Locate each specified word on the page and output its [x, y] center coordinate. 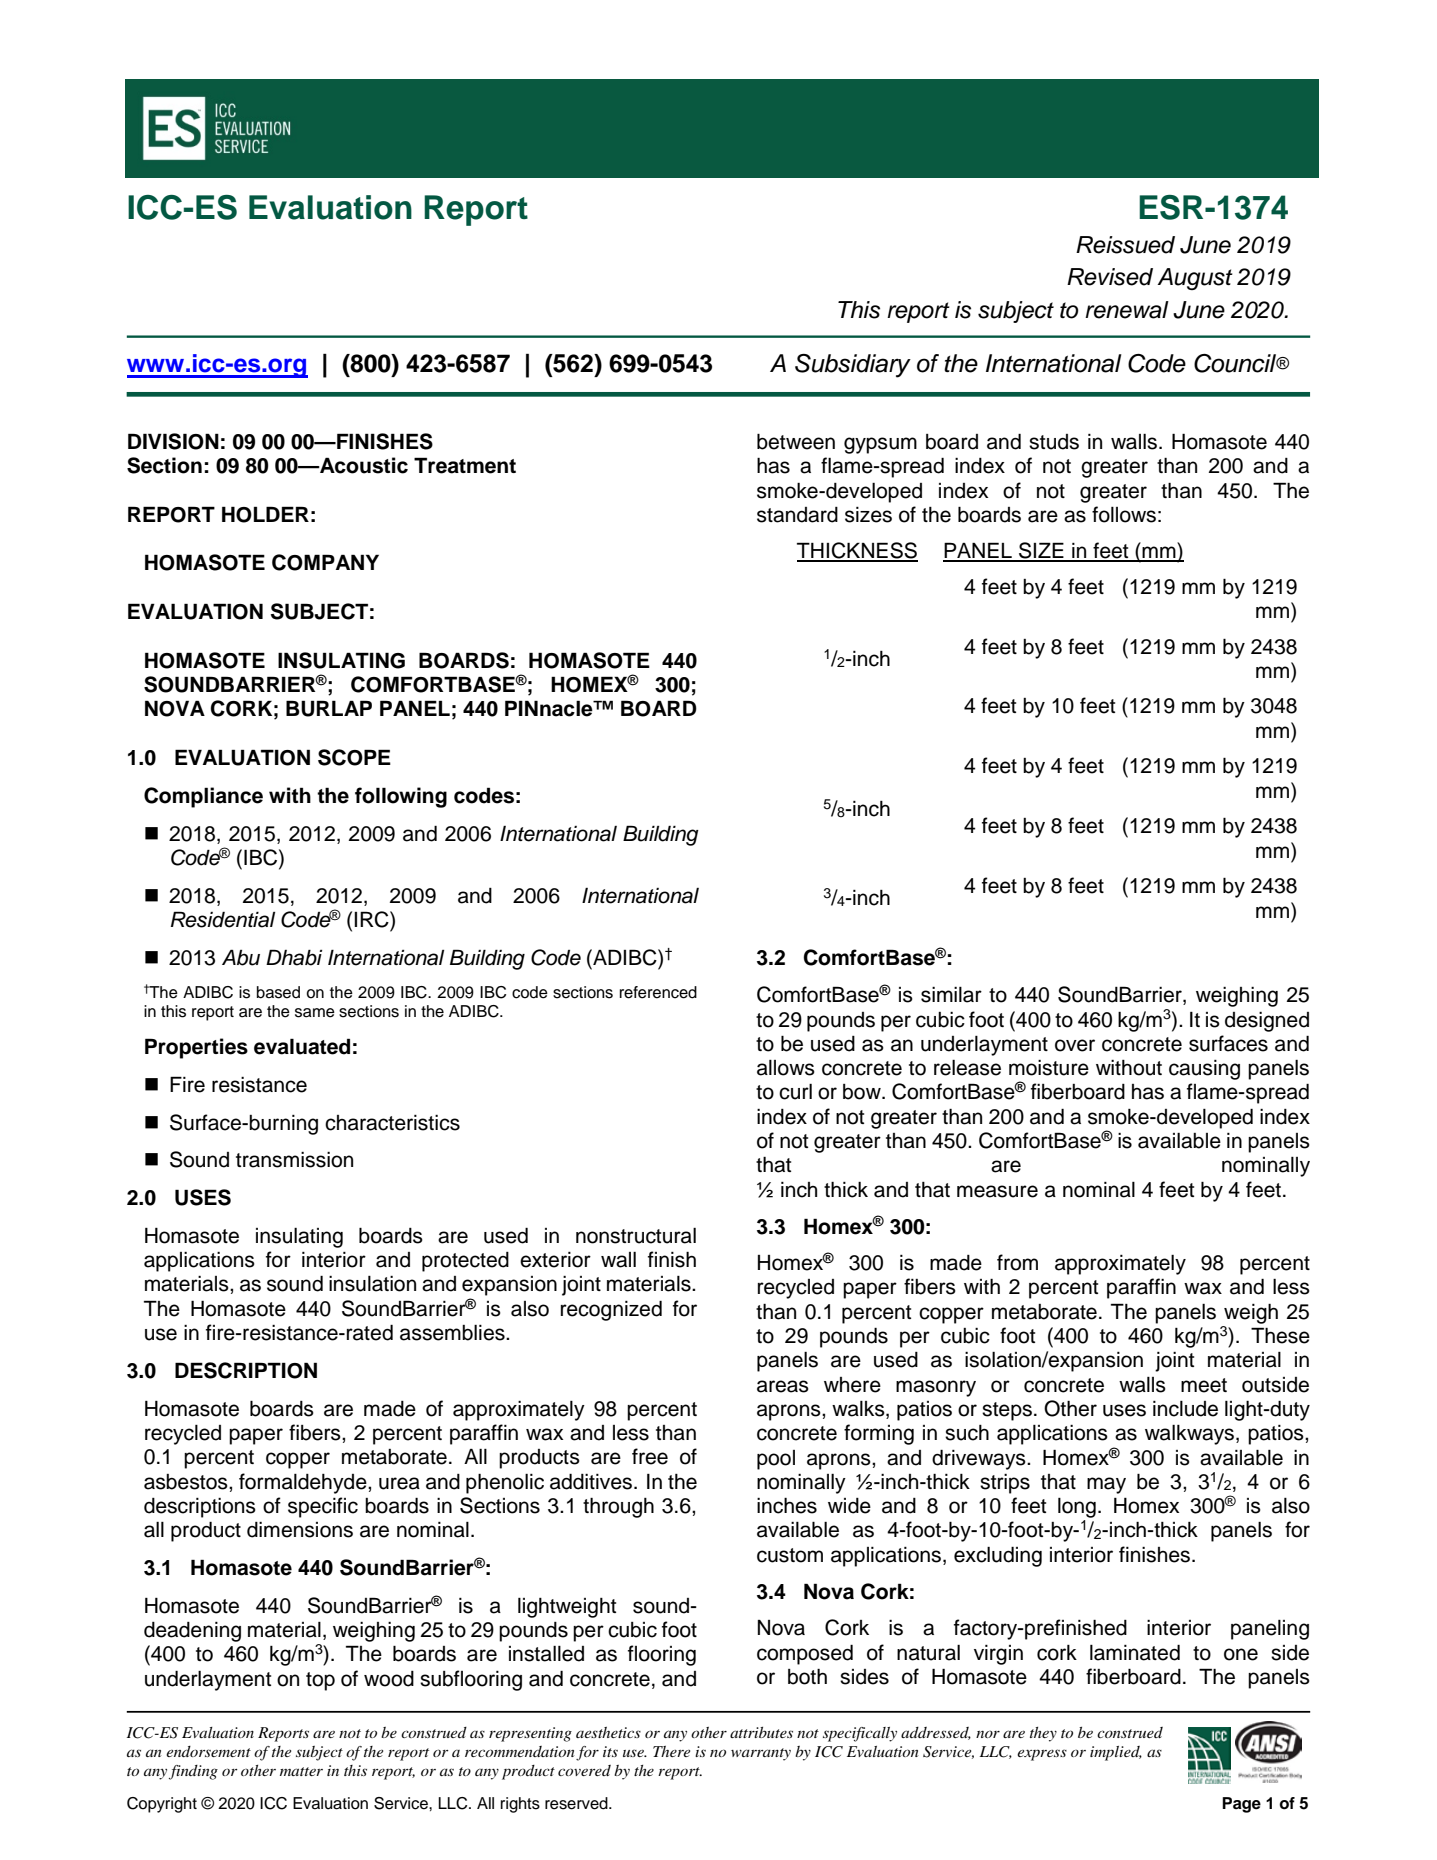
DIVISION [173, 441]
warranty [761, 1754]
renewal [1127, 310]
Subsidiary [853, 366]
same [315, 1013]
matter [301, 1771]
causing [1204, 1070]
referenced [658, 992]
